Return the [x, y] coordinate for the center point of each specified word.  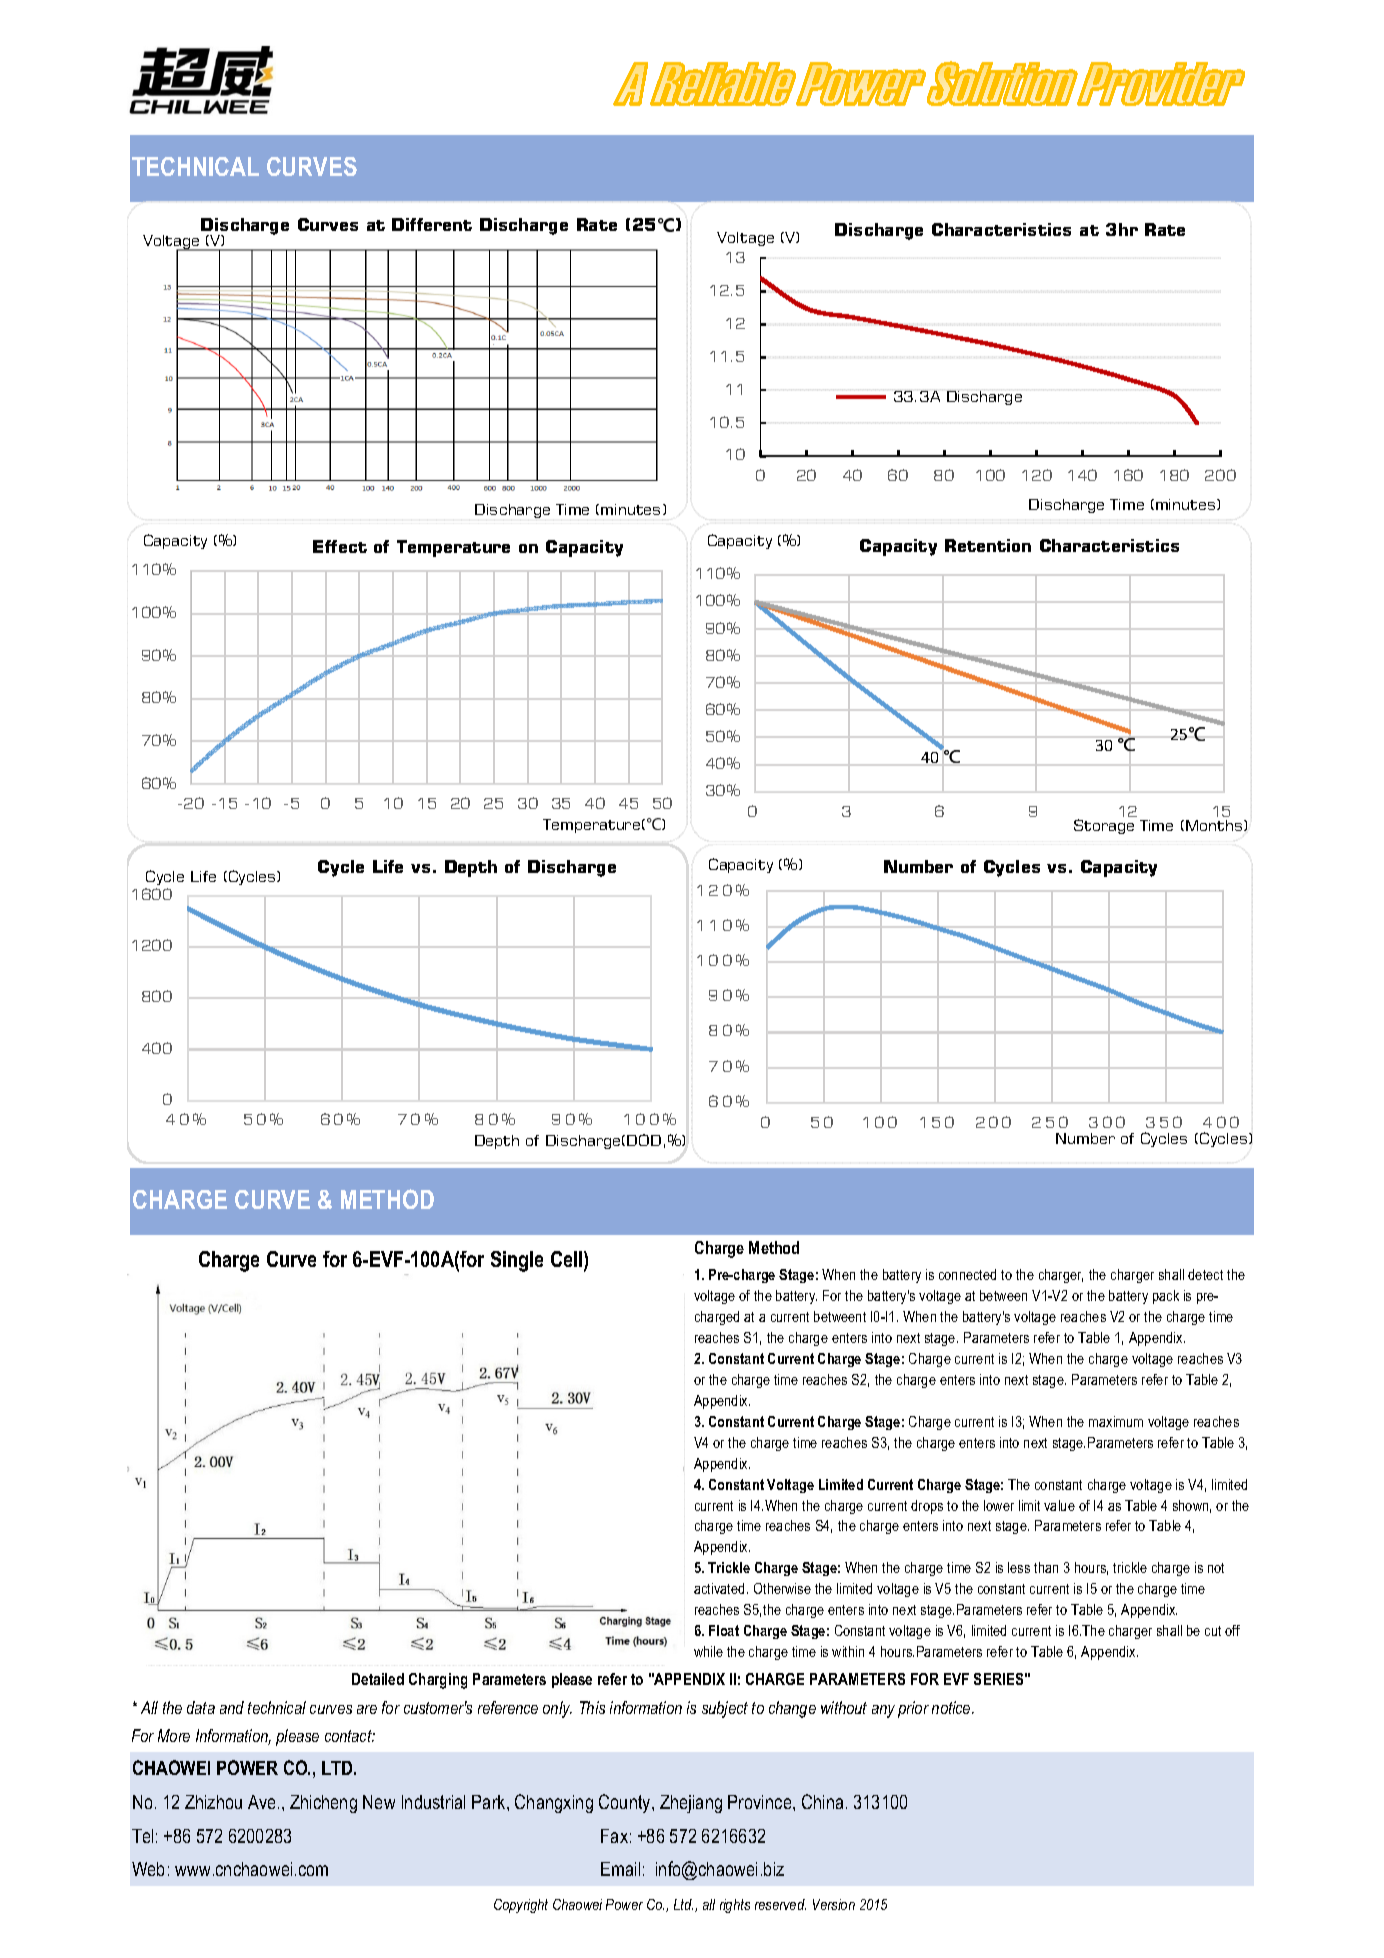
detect [1205, 1274]
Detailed [378, 1679]
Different [432, 224]
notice [952, 1707]
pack [1166, 1297]
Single [517, 1261]
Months [1215, 825]
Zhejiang [691, 1804]
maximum [1116, 1421]
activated [719, 1588]
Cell [568, 1260]
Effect [340, 546]
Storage [1104, 826]
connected [967, 1274]
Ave [263, 1802]
